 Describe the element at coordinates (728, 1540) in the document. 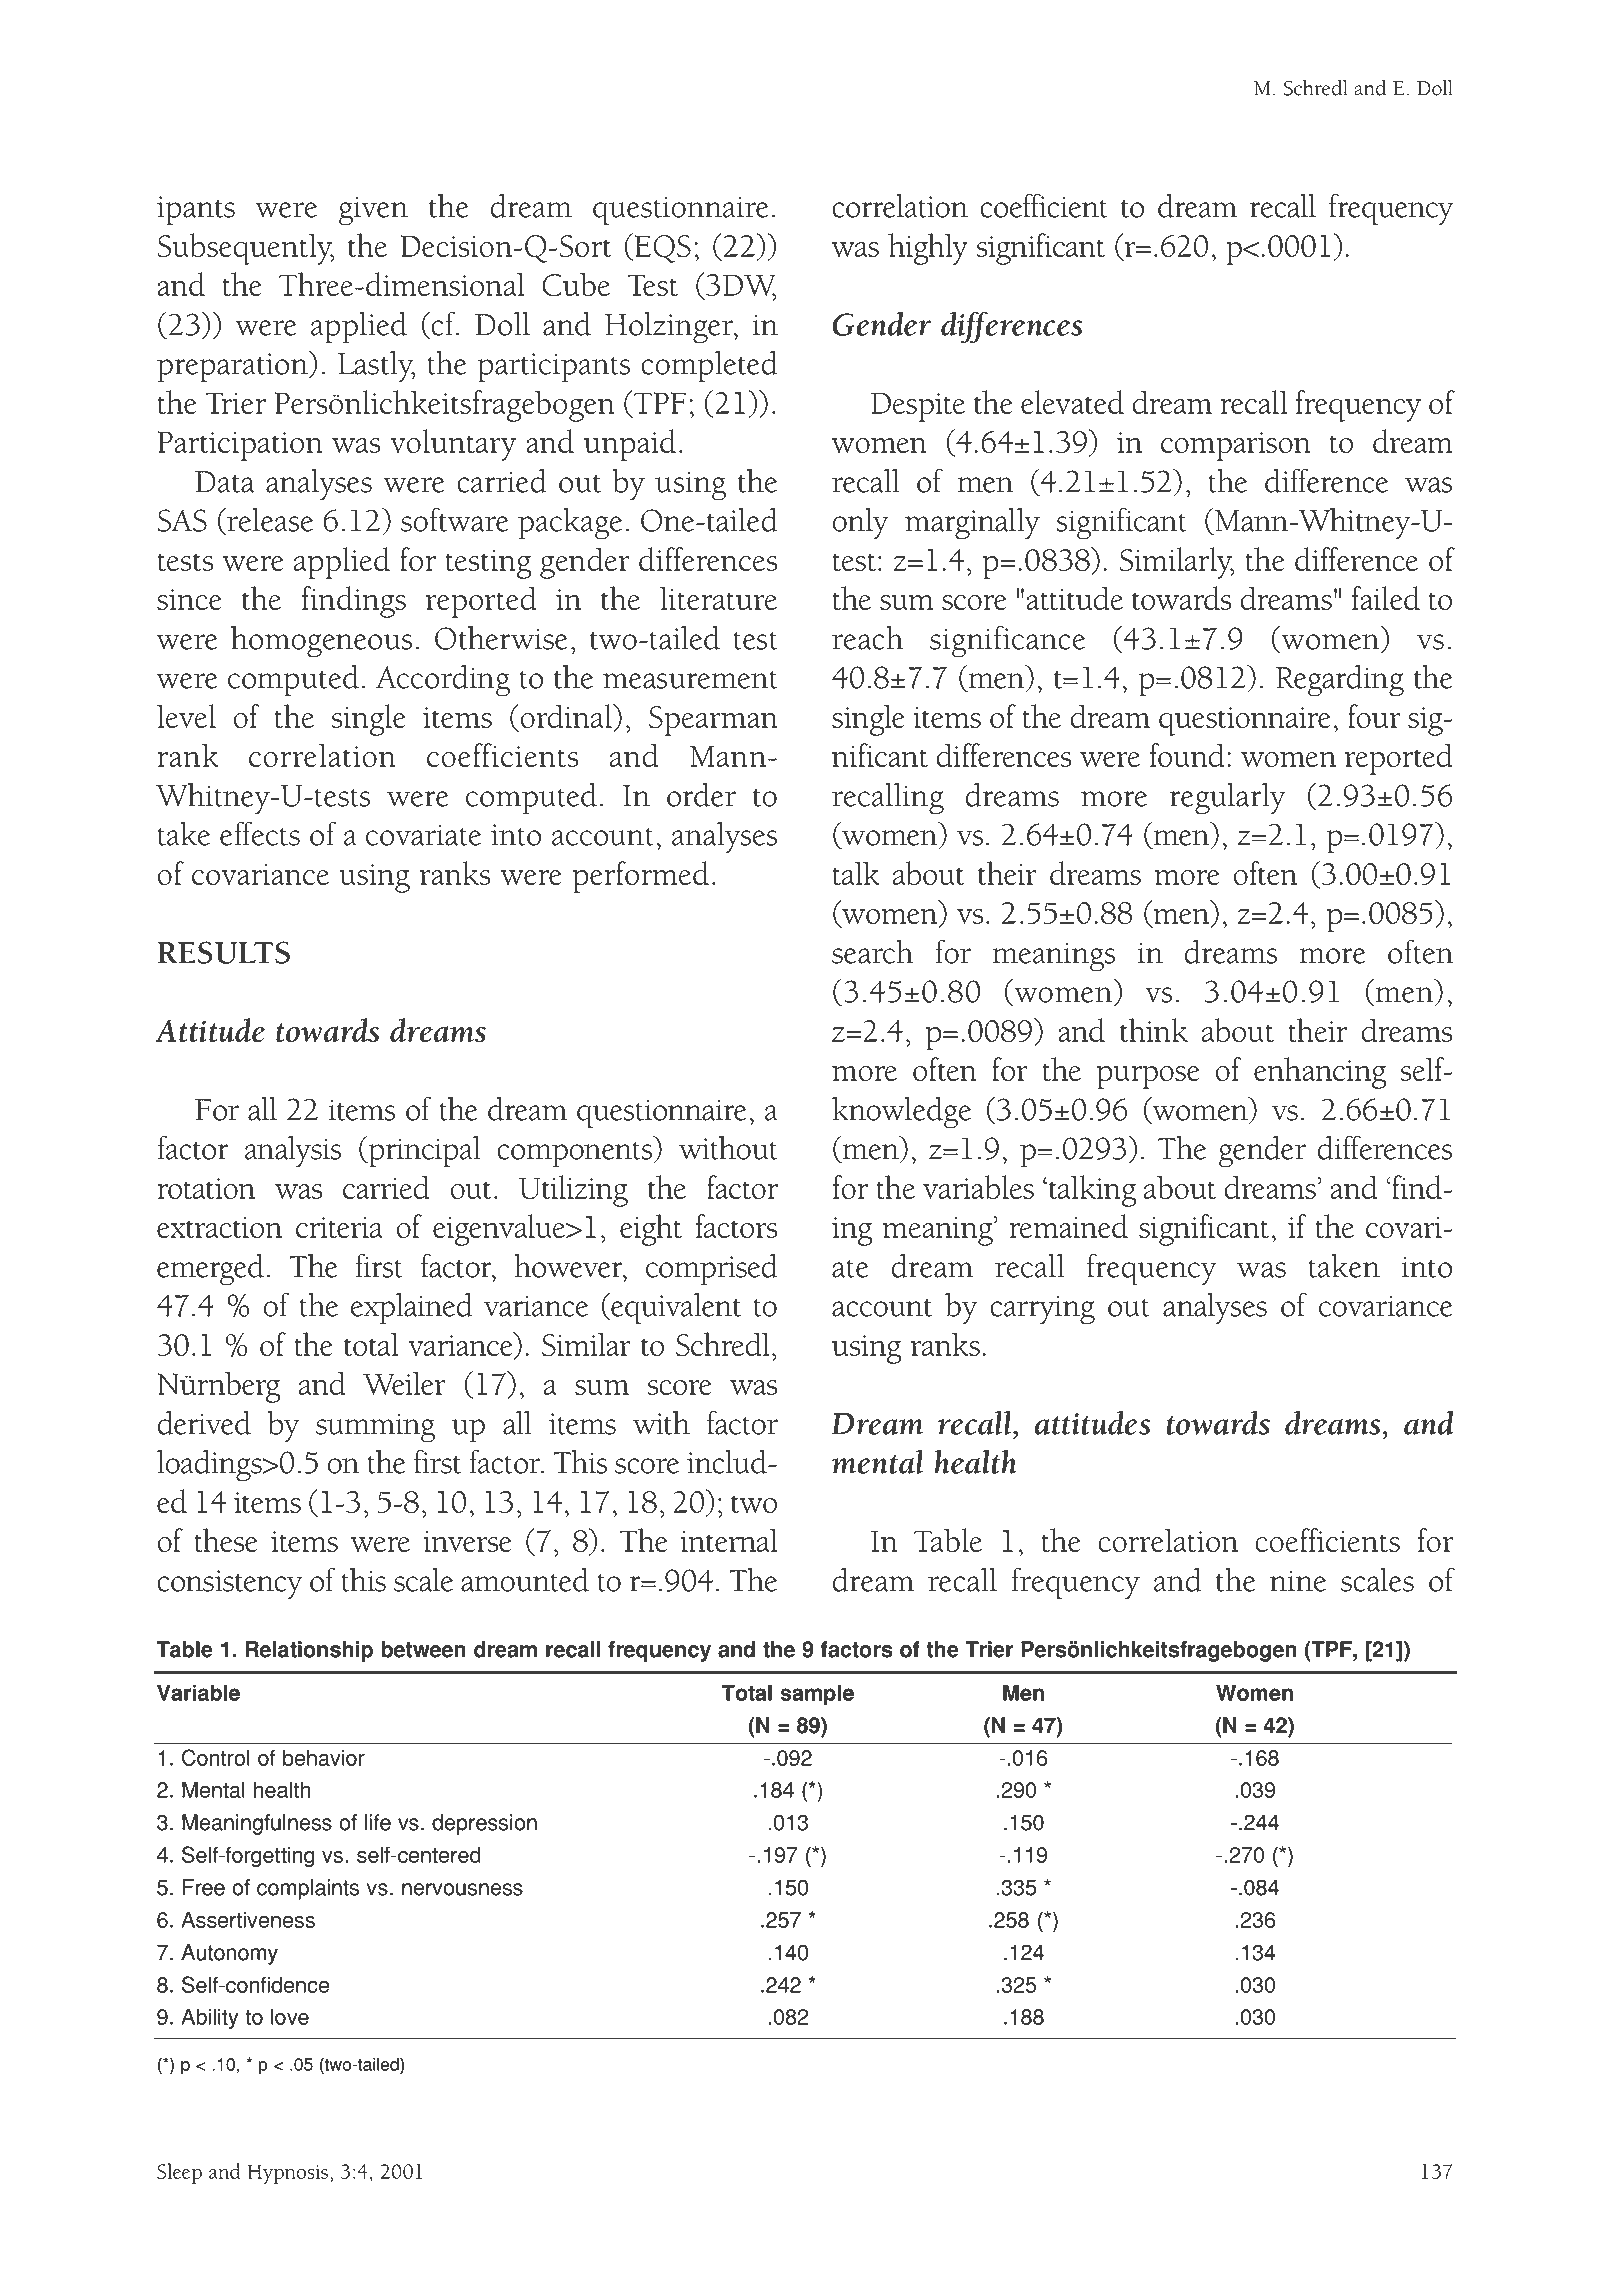

I see `internal` at that location.
